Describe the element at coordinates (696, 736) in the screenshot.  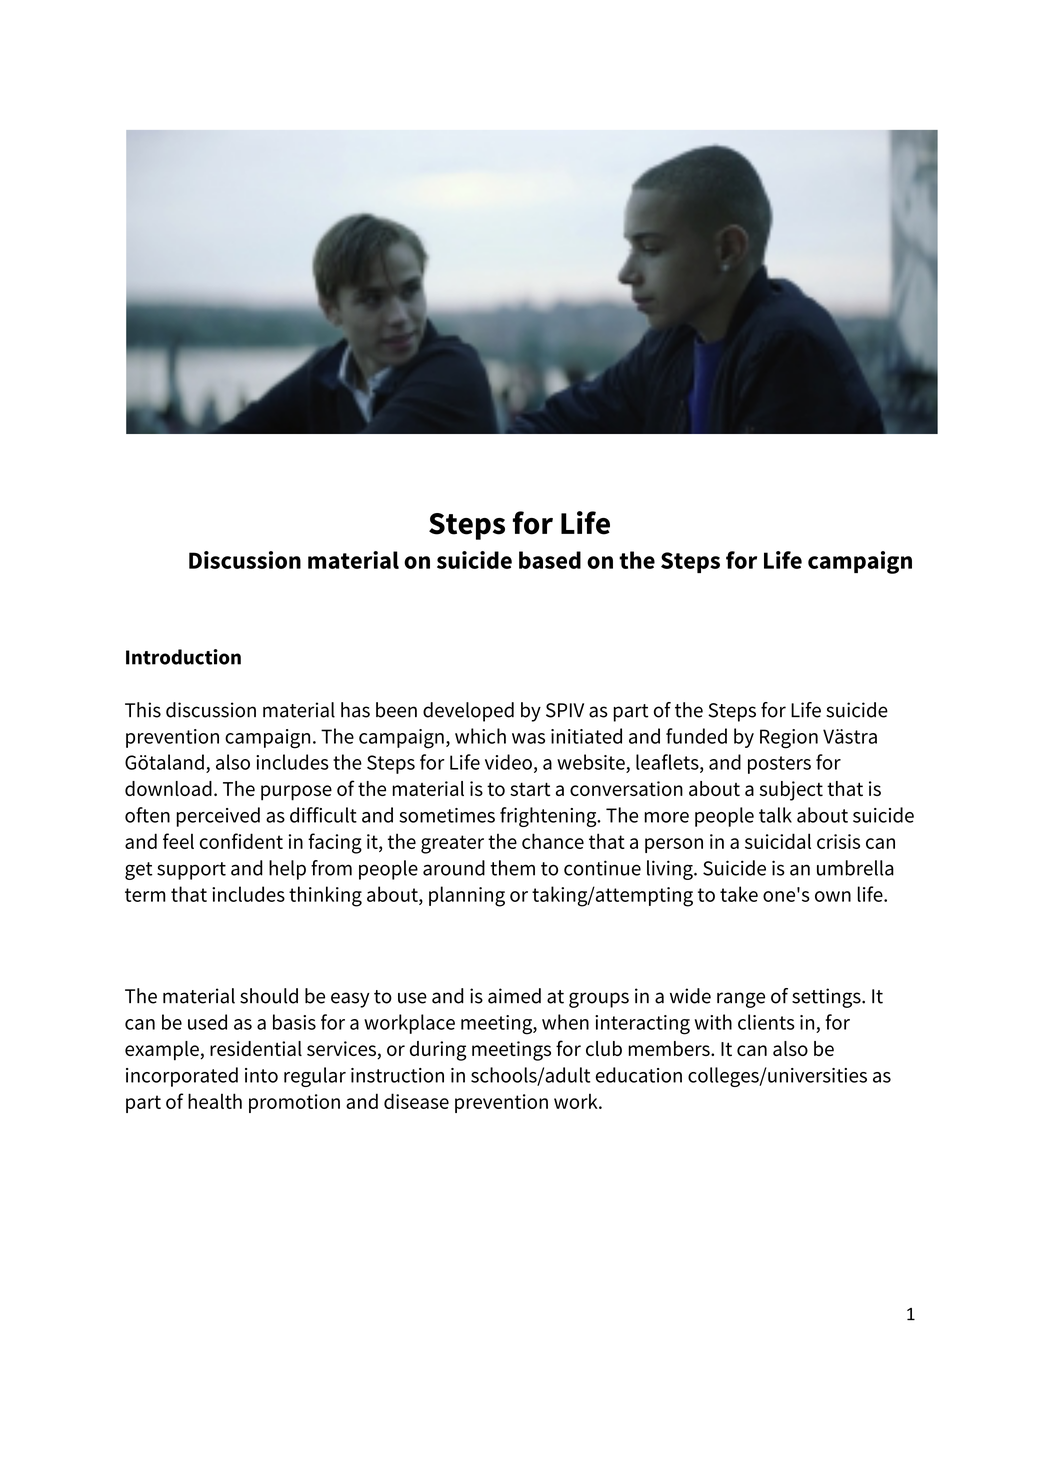
I see `funded` at that location.
